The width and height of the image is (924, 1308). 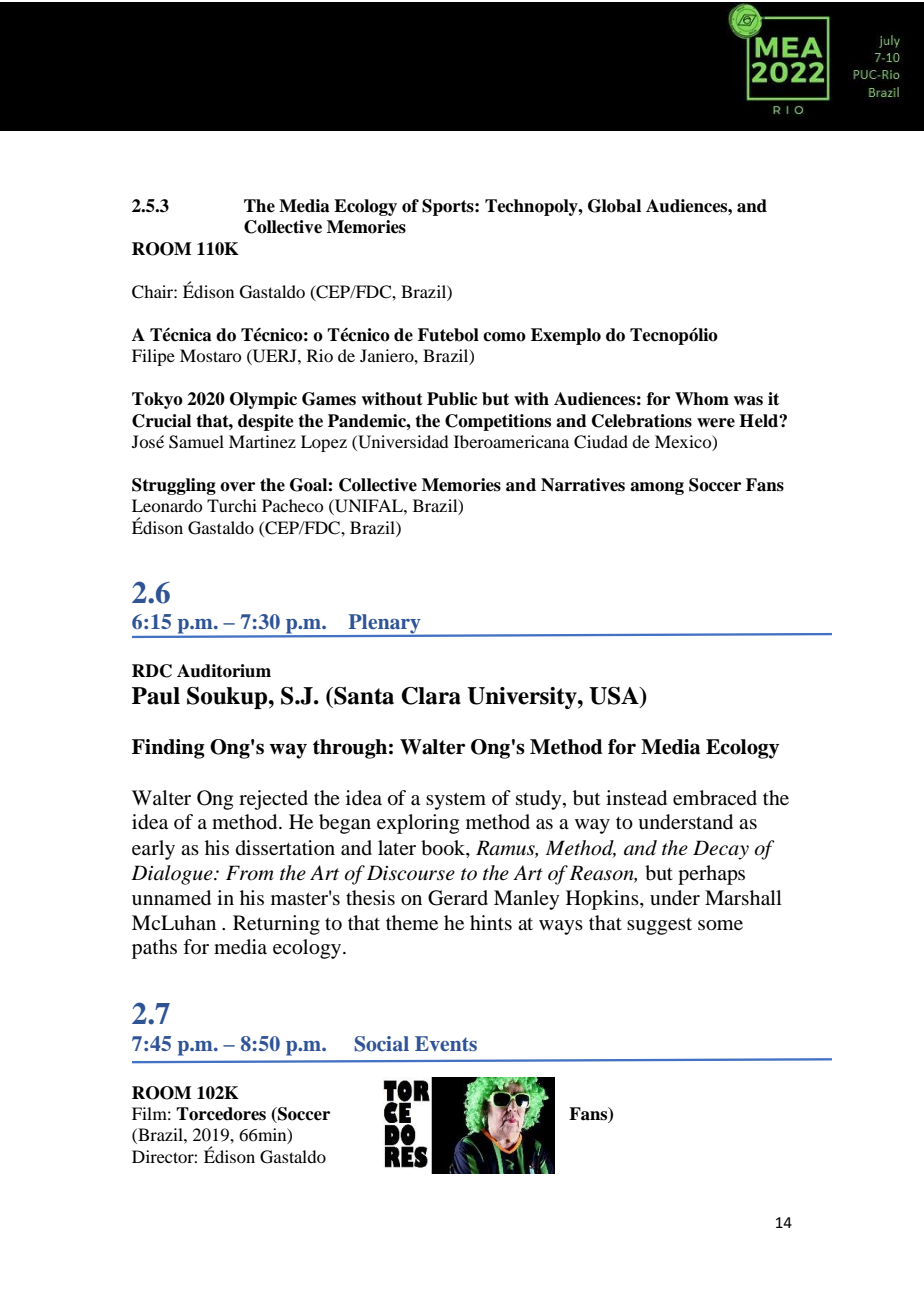 I want to click on Universidad, so click(x=402, y=443).
